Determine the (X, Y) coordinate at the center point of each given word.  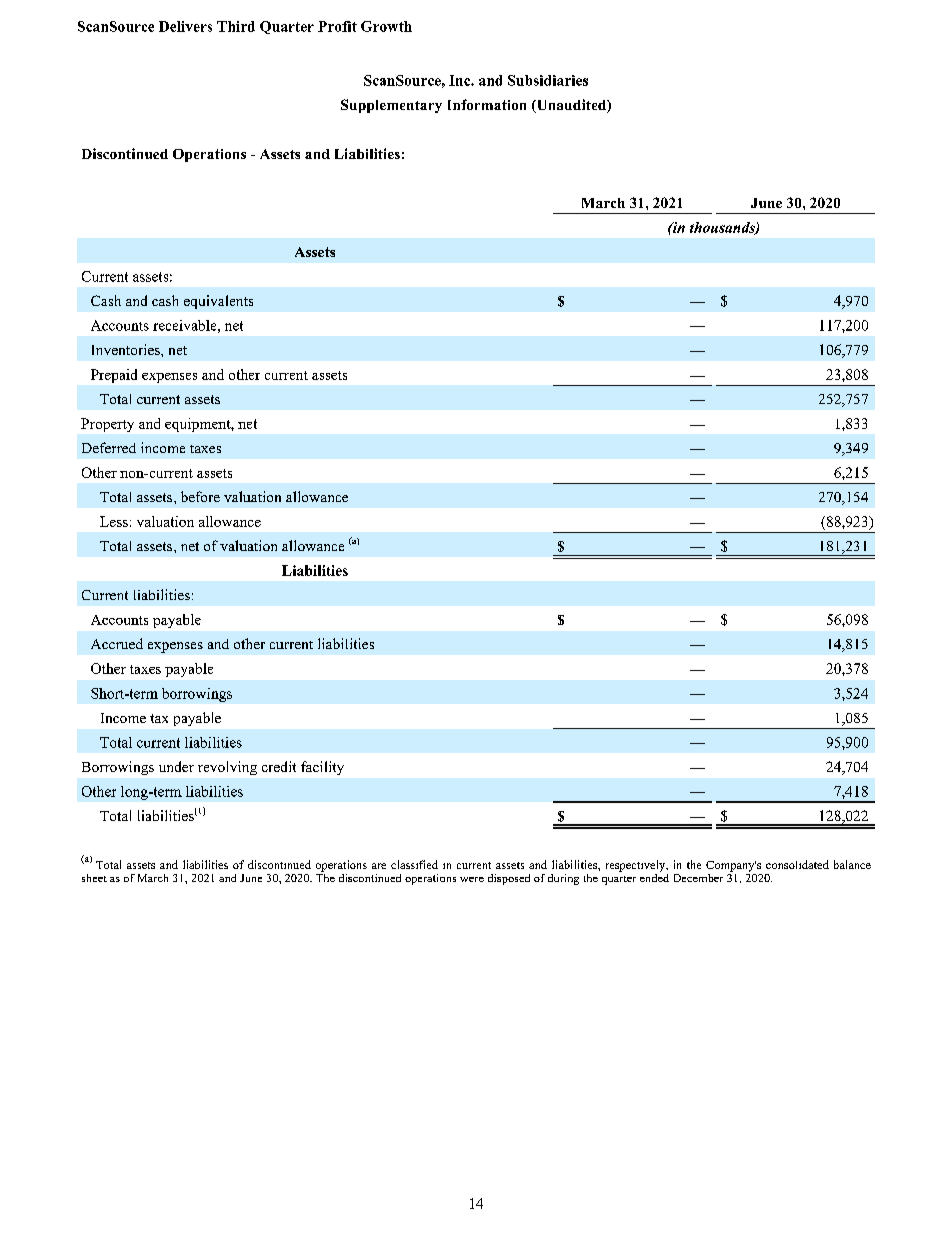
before (200, 496)
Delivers (185, 26)
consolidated (797, 864)
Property (107, 425)
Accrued (117, 643)
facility (322, 768)
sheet (94, 878)
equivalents (218, 302)
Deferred (109, 447)
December (698, 878)
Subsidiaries (548, 80)
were (472, 879)
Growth (386, 26)
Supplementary (391, 106)
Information (487, 104)
